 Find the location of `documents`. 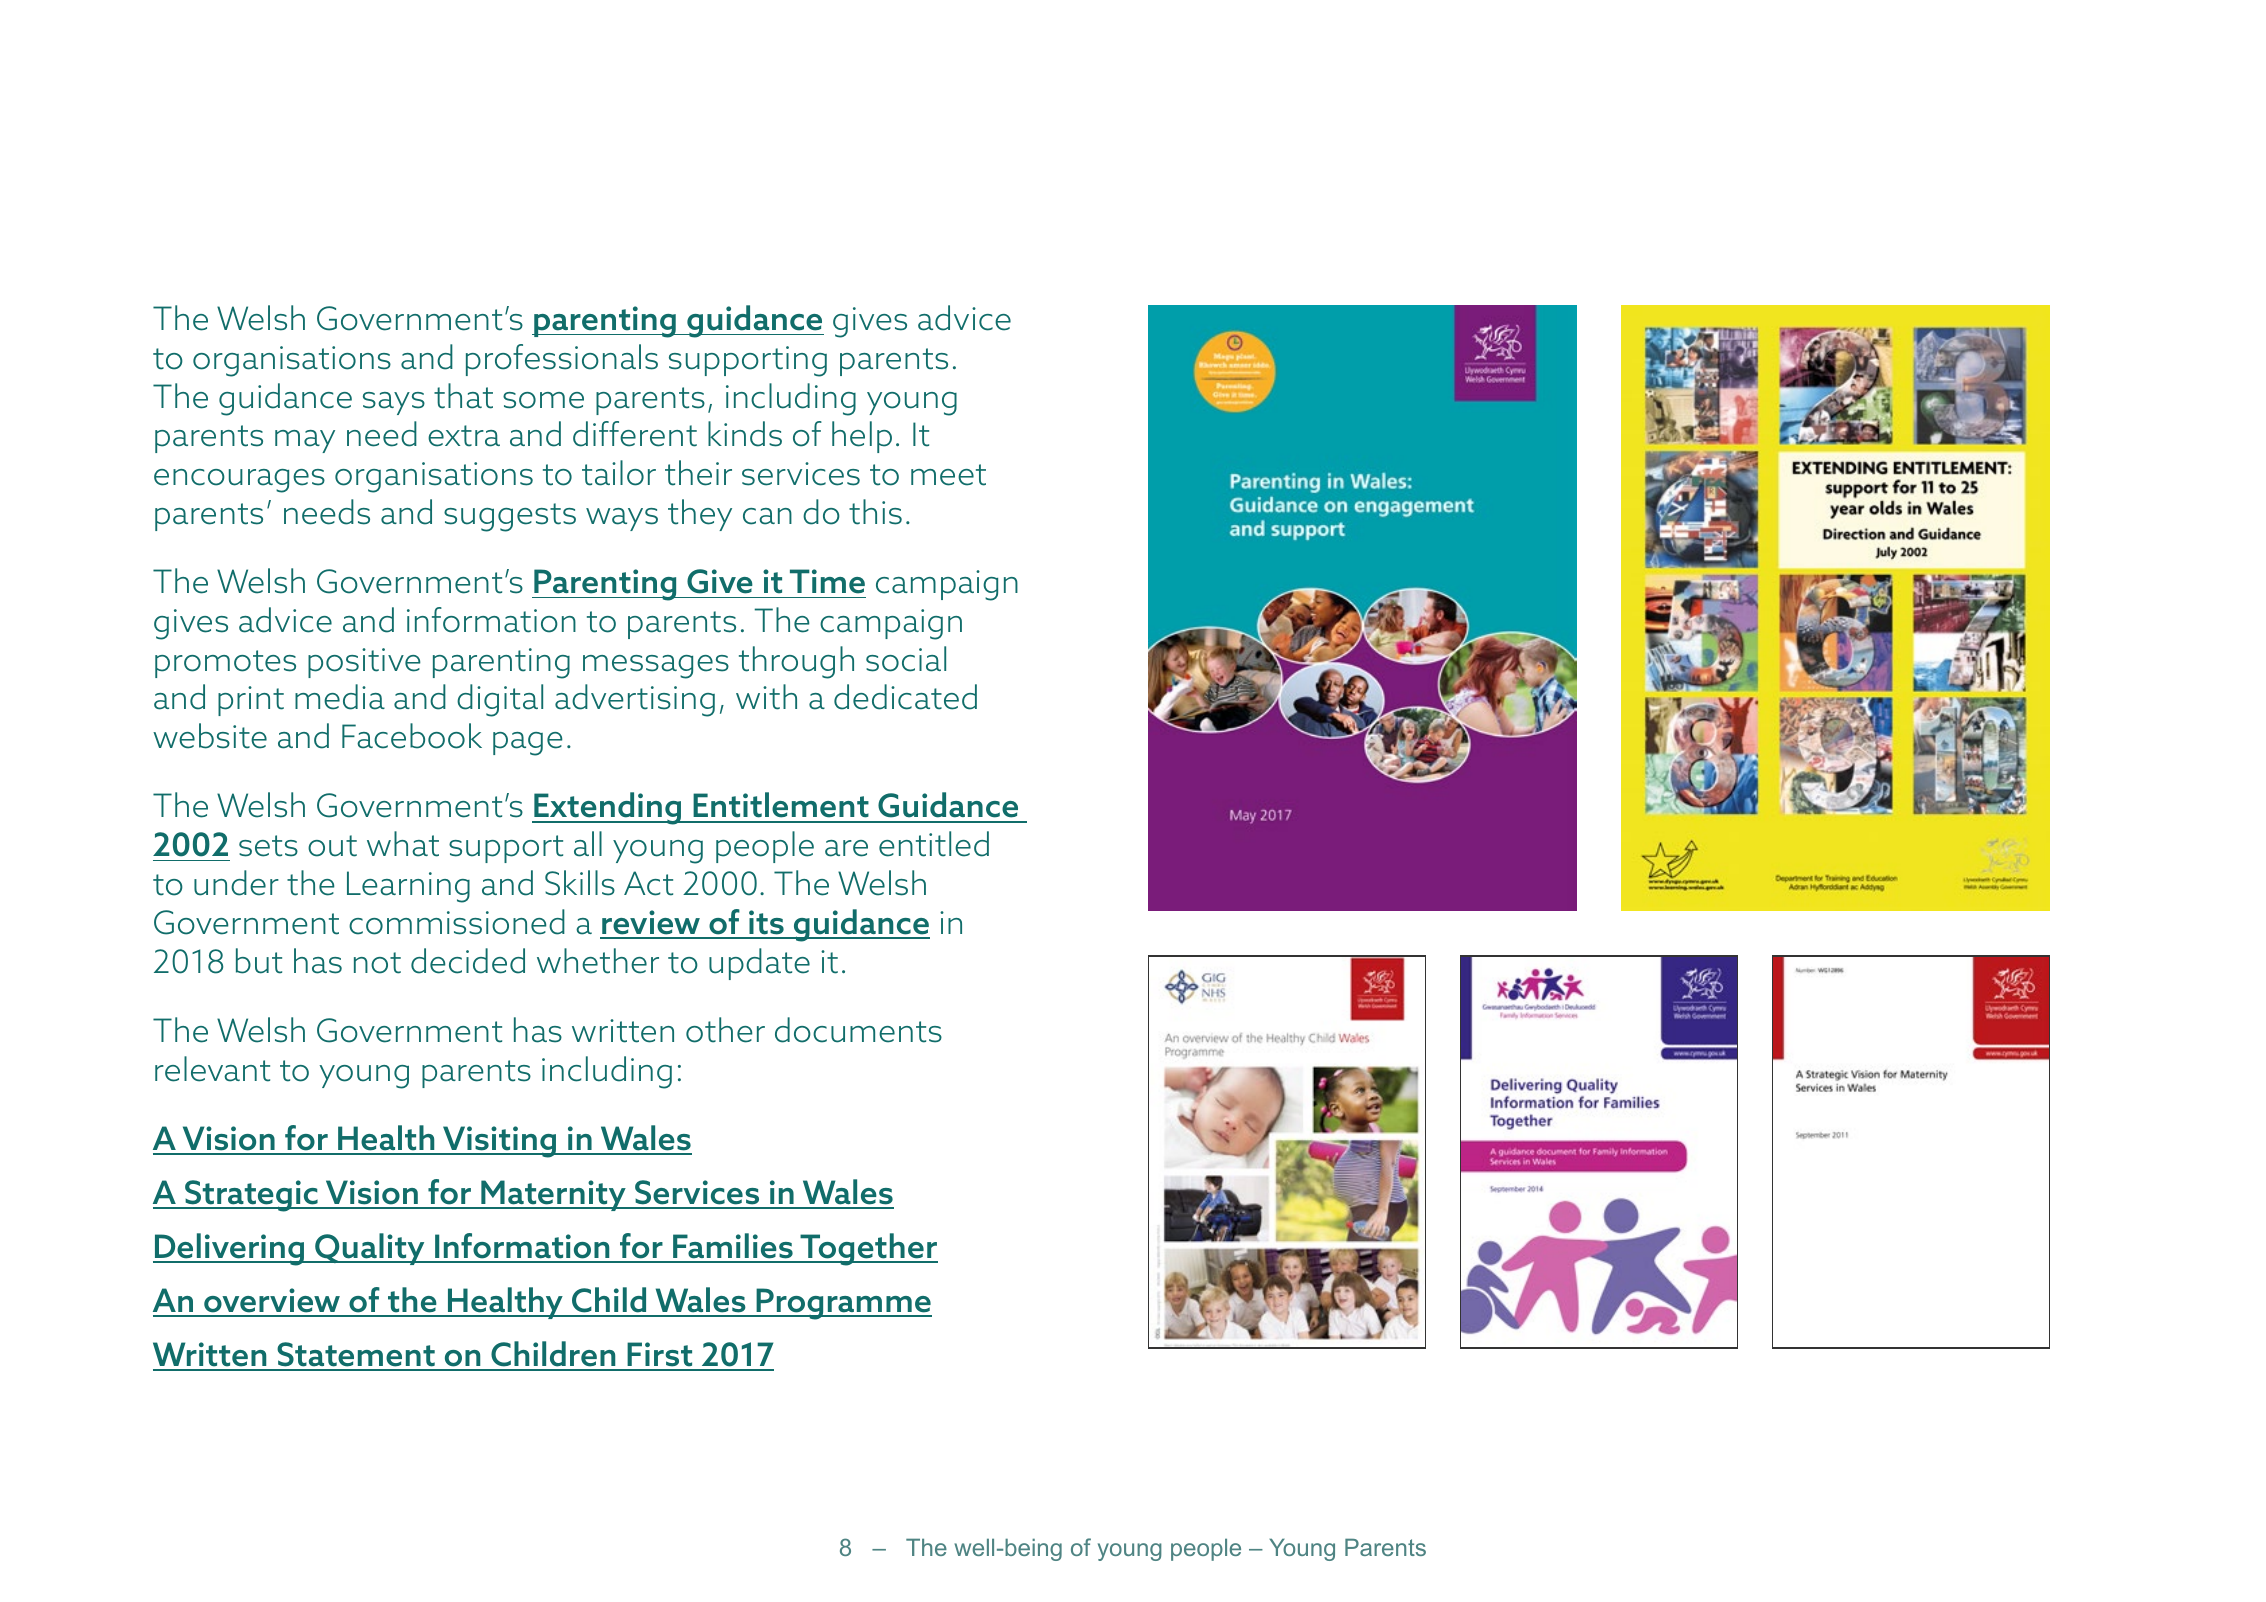

documents is located at coordinates (858, 1030).
